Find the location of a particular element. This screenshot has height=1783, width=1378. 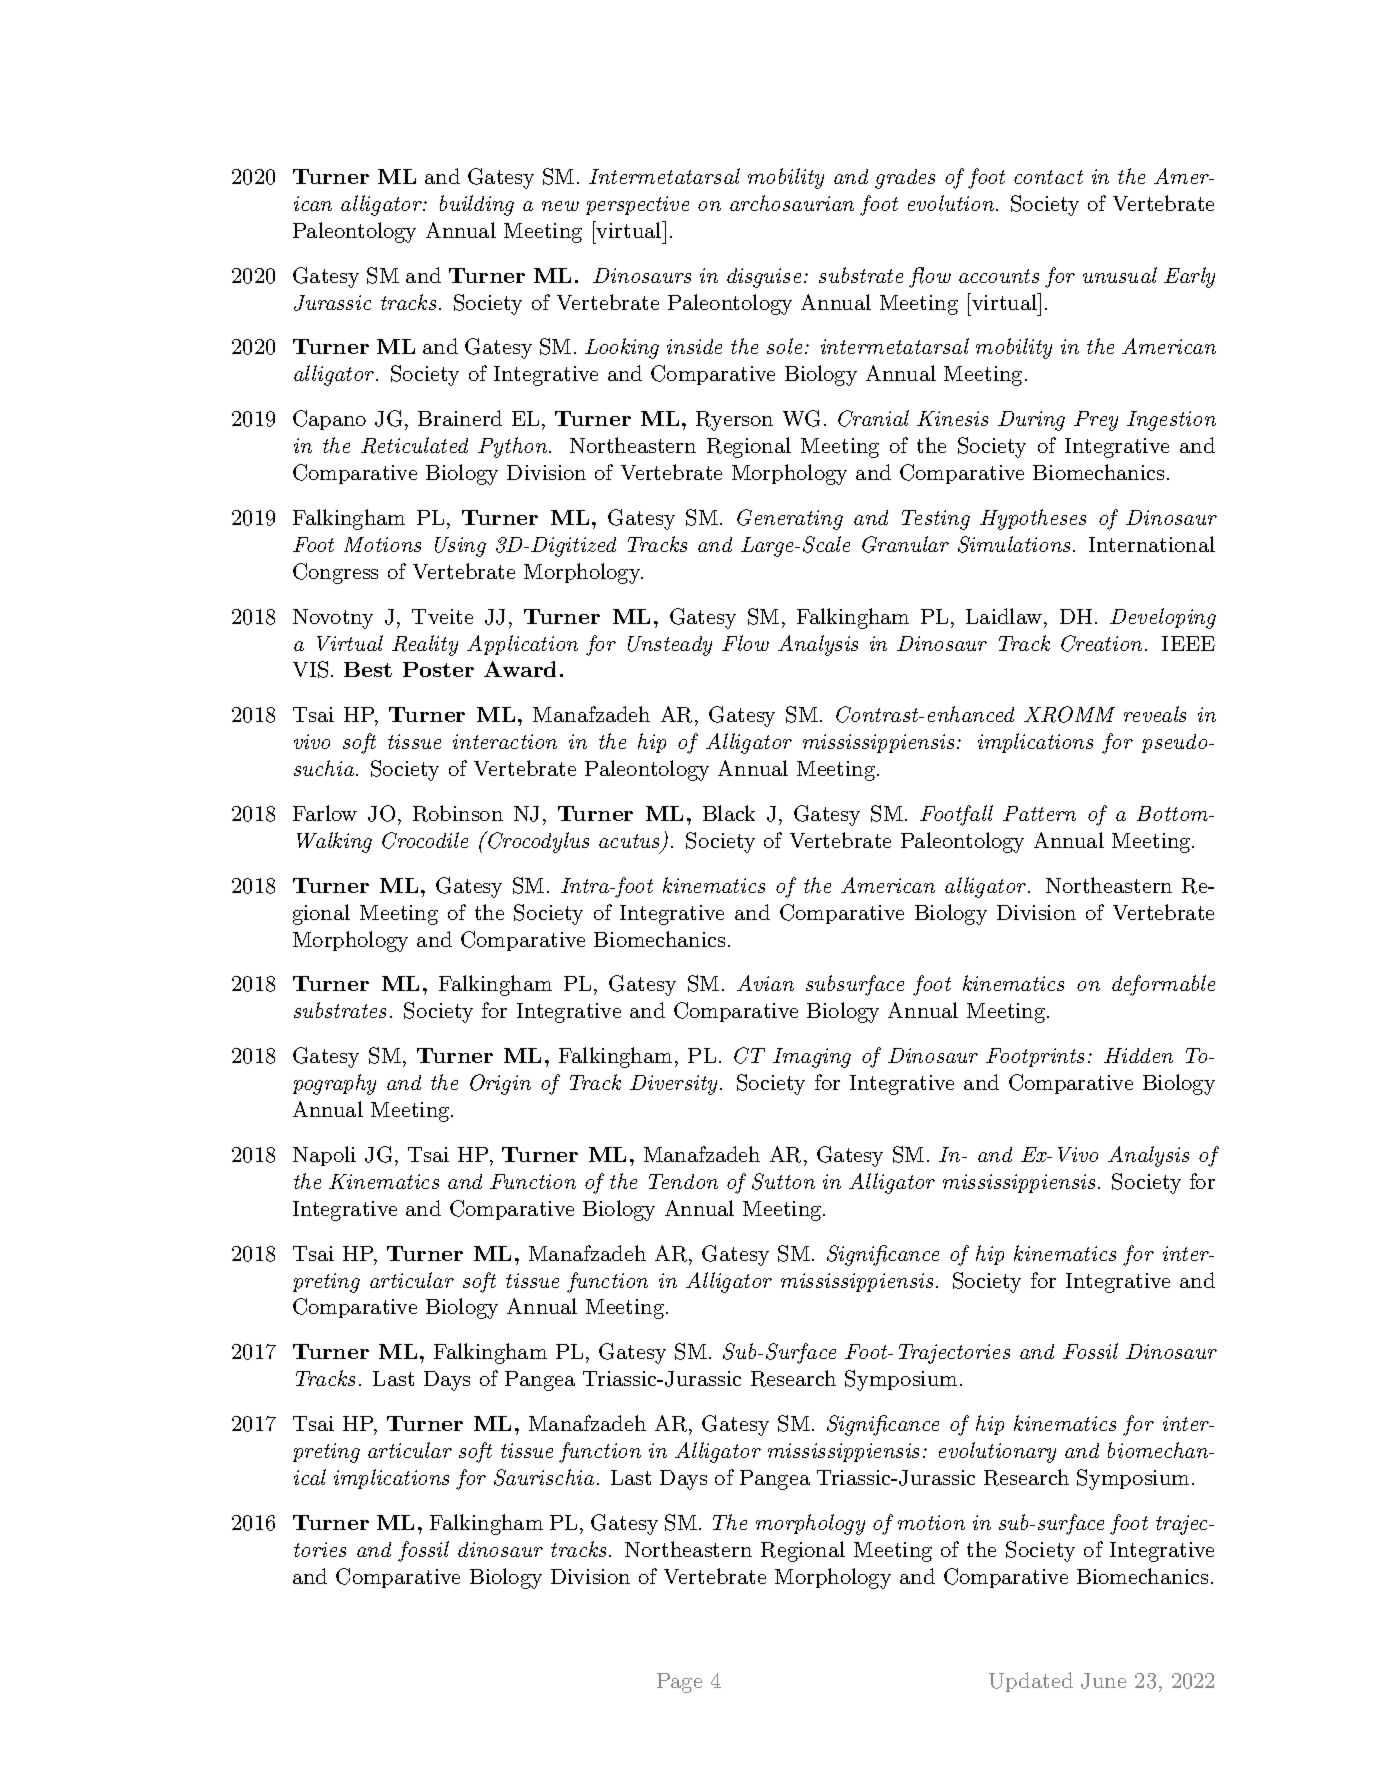

Sutton is located at coordinates (783, 1181).
